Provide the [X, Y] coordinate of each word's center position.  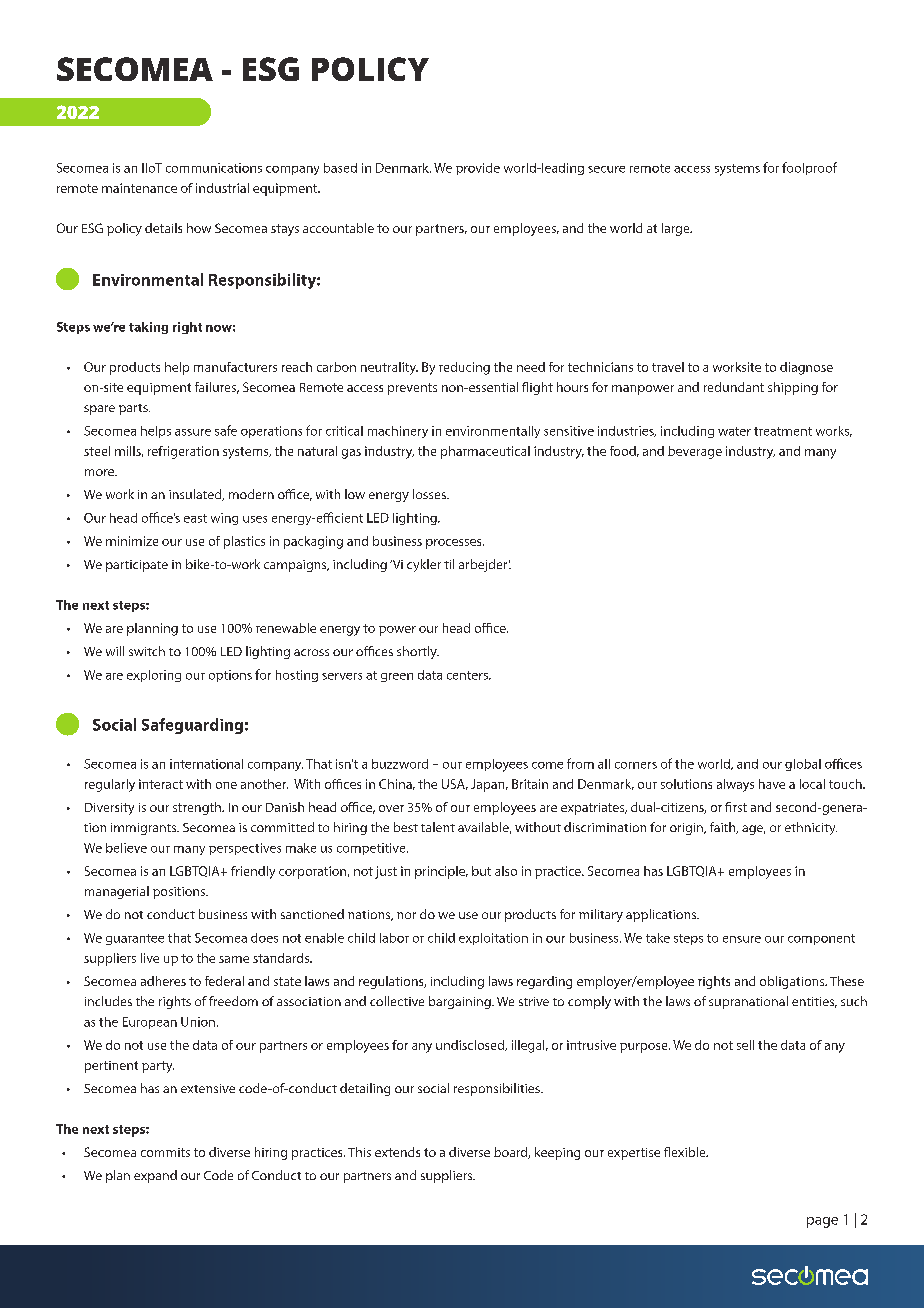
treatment [783, 431]
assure [193, 432]
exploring [154, 676]
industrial [222, 188]
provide [478, 169]
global [803, 765]
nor [406, 915]
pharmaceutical [485, 452]
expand [155, 1176]
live [150, 958]
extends [397, 1152]
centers [468, 675]
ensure [742, 939]
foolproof [809, 168]
